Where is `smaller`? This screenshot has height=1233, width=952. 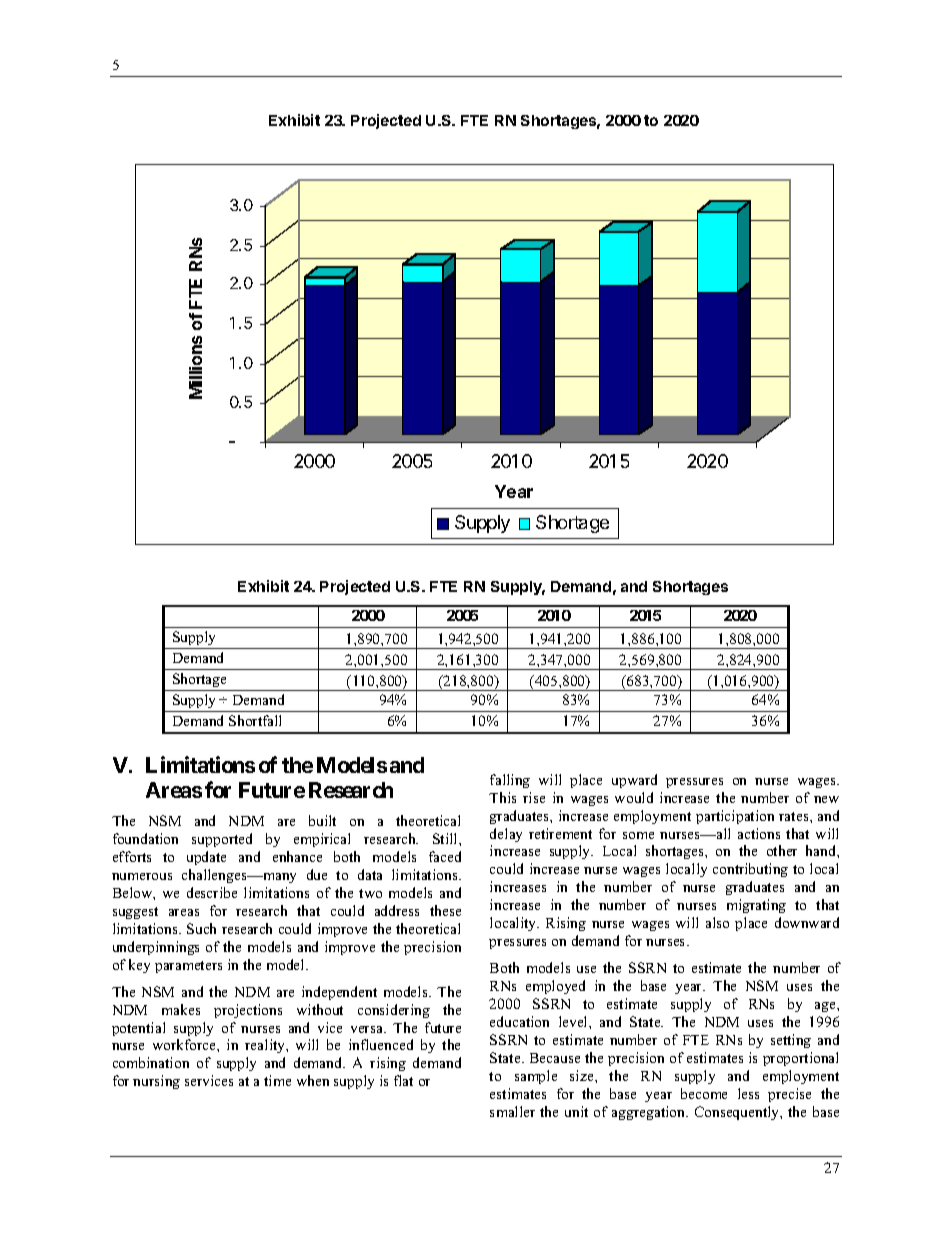 smaller is located at coordinates (512, 1111).
